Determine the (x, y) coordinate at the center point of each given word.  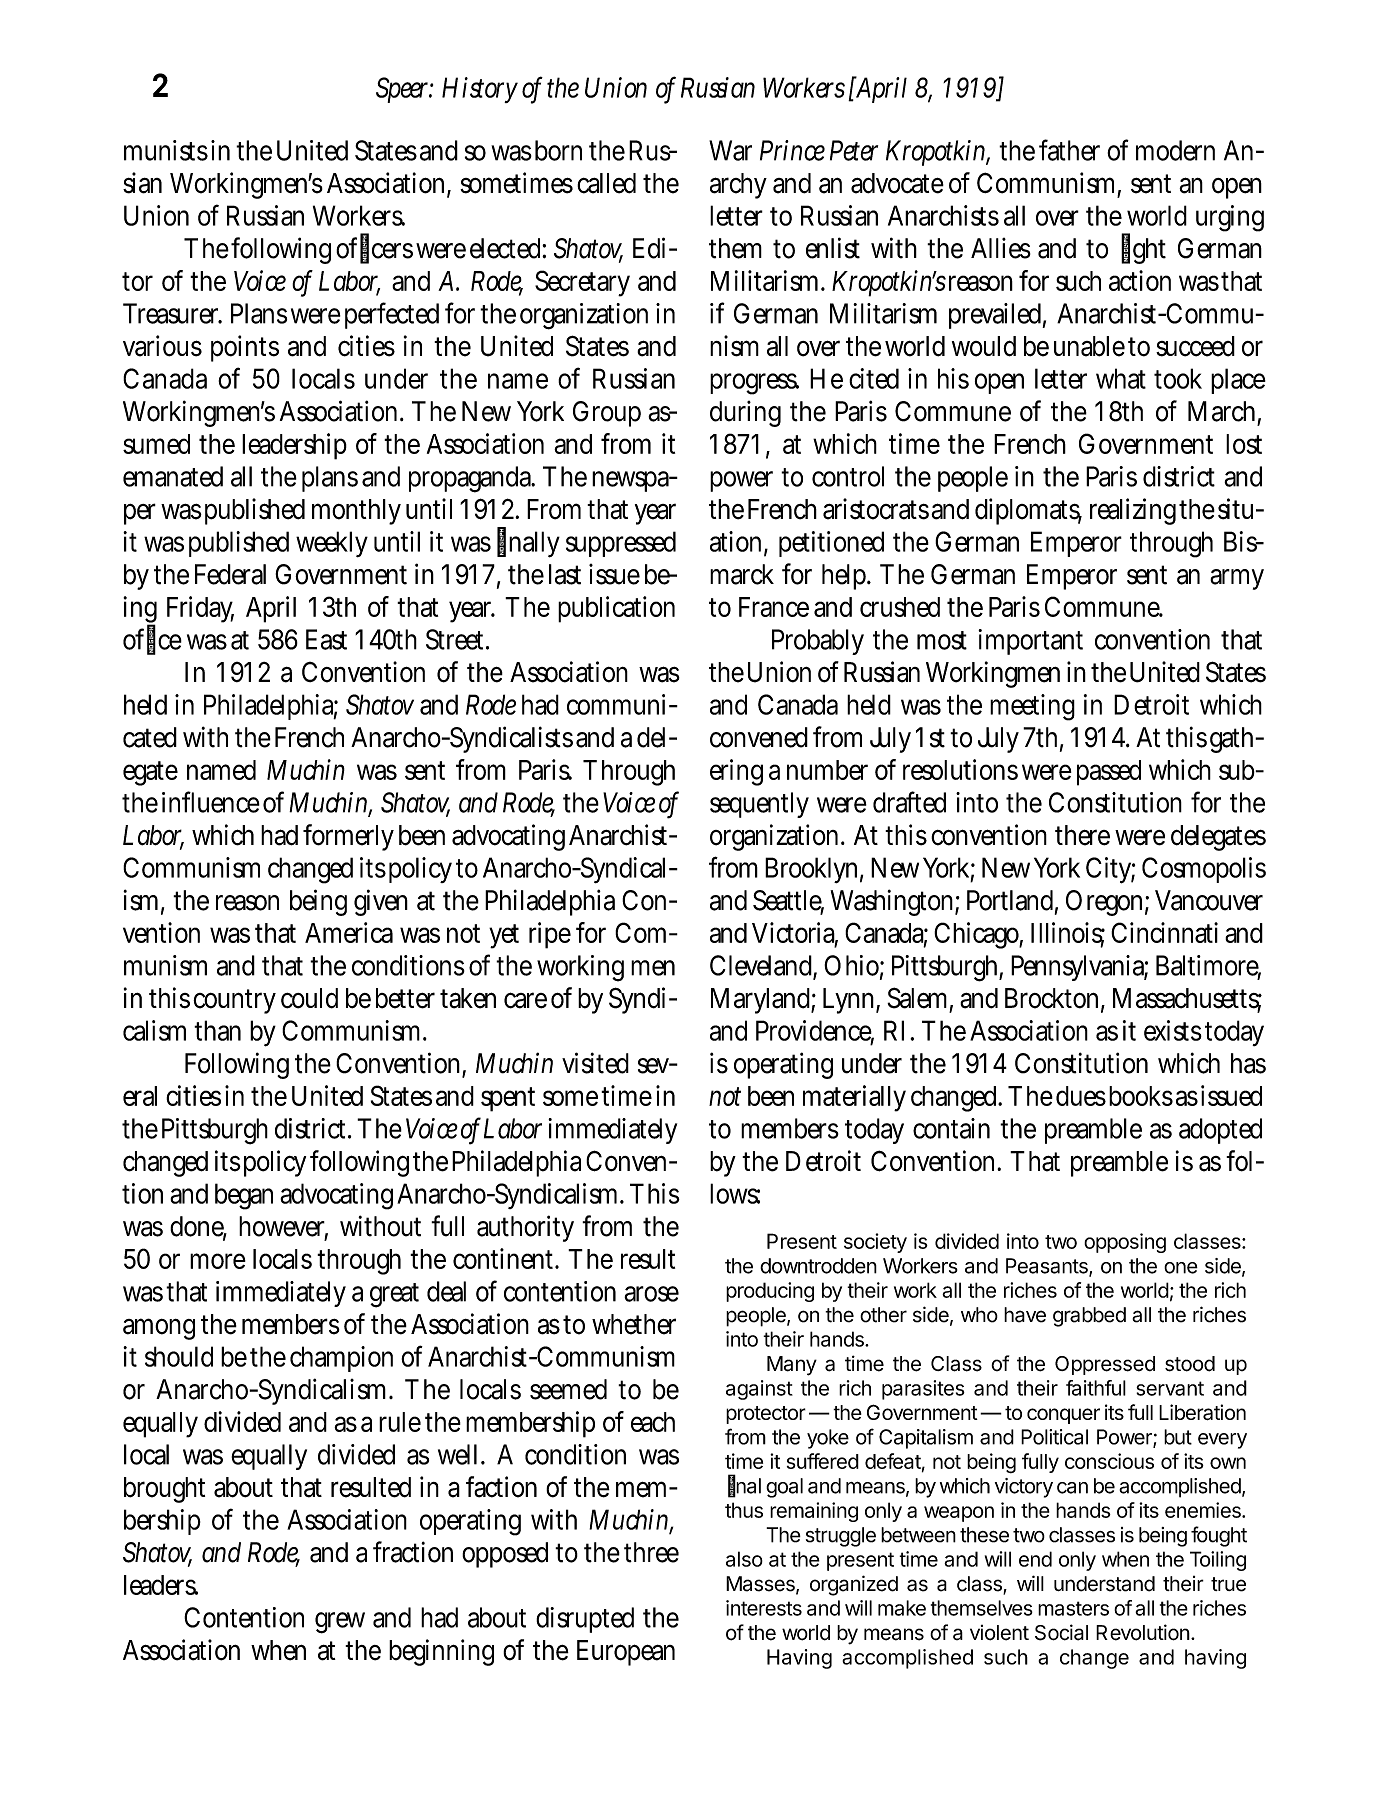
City (1110, 870)
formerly (348, 837)
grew (340, 1623)
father (1069, 150)
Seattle (788, 901)
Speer (404, 90)
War (730, 150)
